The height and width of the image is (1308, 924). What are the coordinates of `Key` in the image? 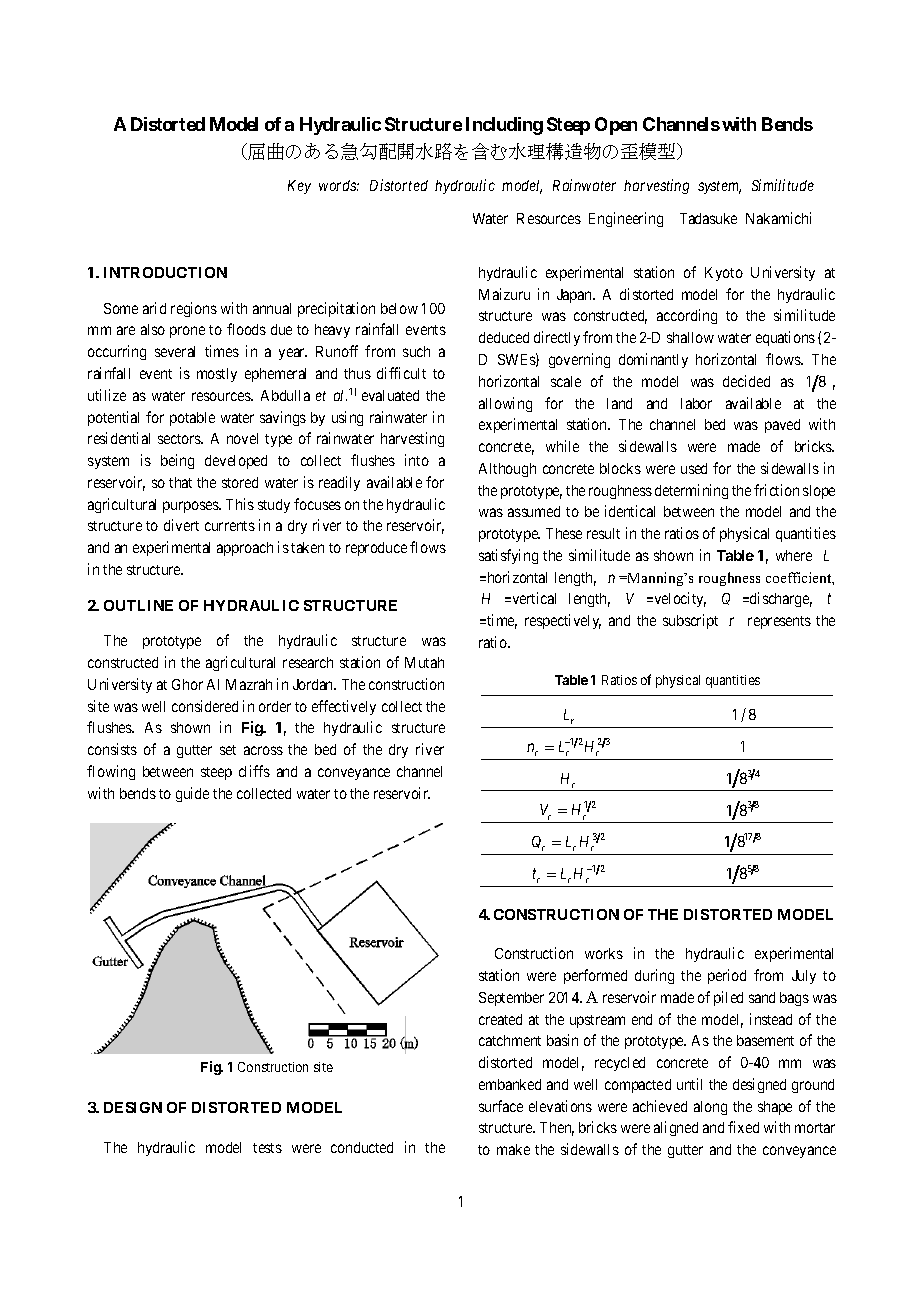 It's located at (299, 187).
